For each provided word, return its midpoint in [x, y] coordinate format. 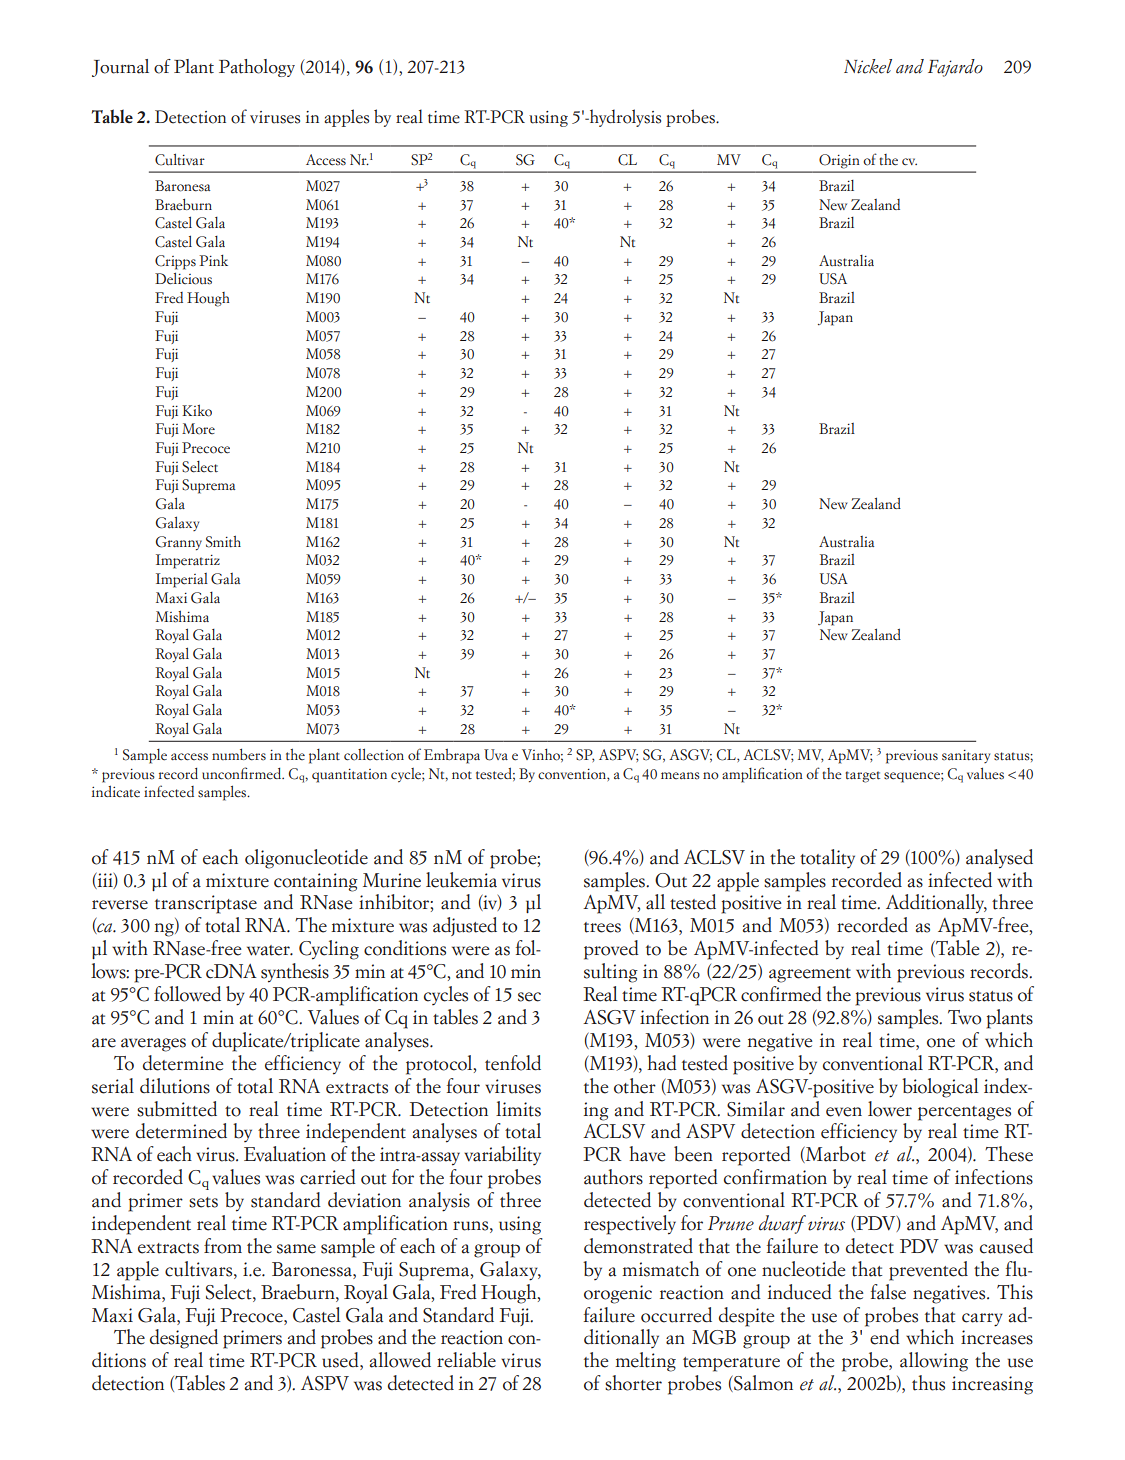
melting [645, 1362]
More [198, 429]
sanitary [966, 756]
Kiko [197, 410]
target [862, 777]
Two [964, 1017]
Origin [839, 161]
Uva [496, 755]
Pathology [257, 68]
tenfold [513, 1063]
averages [153, 1045]
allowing [934, 1362]
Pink [213, 260]
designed [184, 1339]
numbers [239, 754]
